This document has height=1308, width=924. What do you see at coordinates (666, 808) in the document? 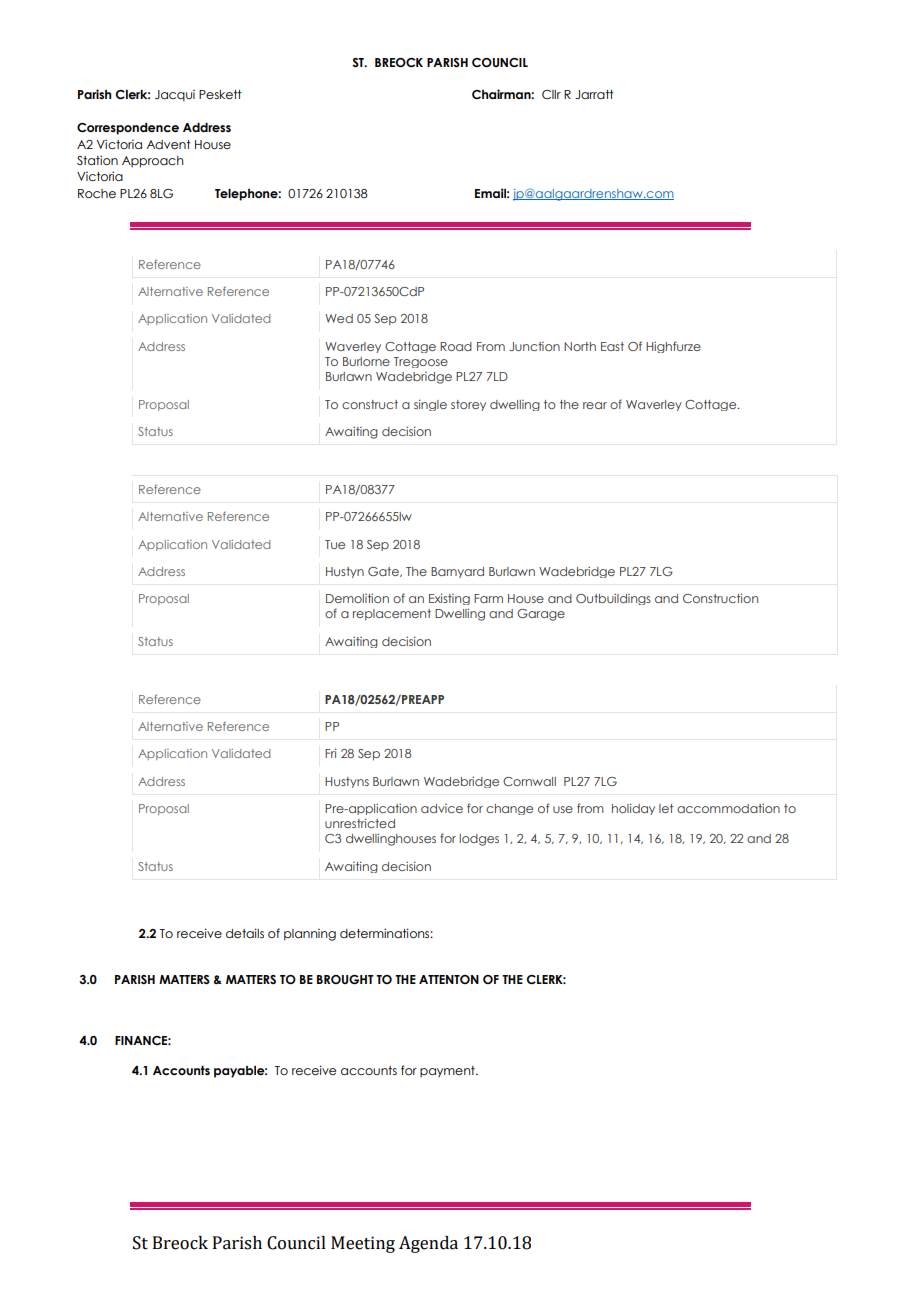
I see `let` at bounding box center [666, 808].
